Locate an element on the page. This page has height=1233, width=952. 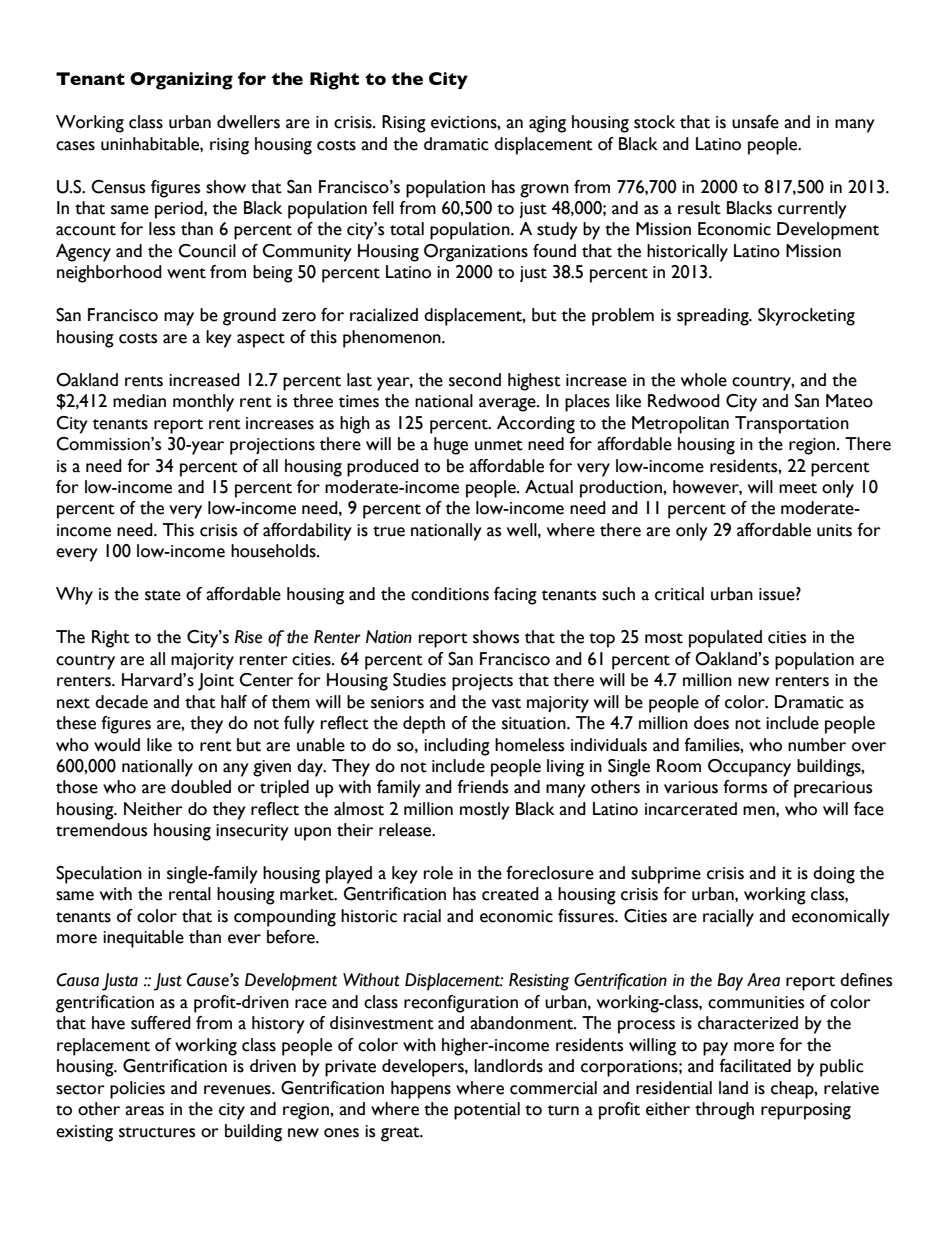
doing is located at coordinates (834, 875).
